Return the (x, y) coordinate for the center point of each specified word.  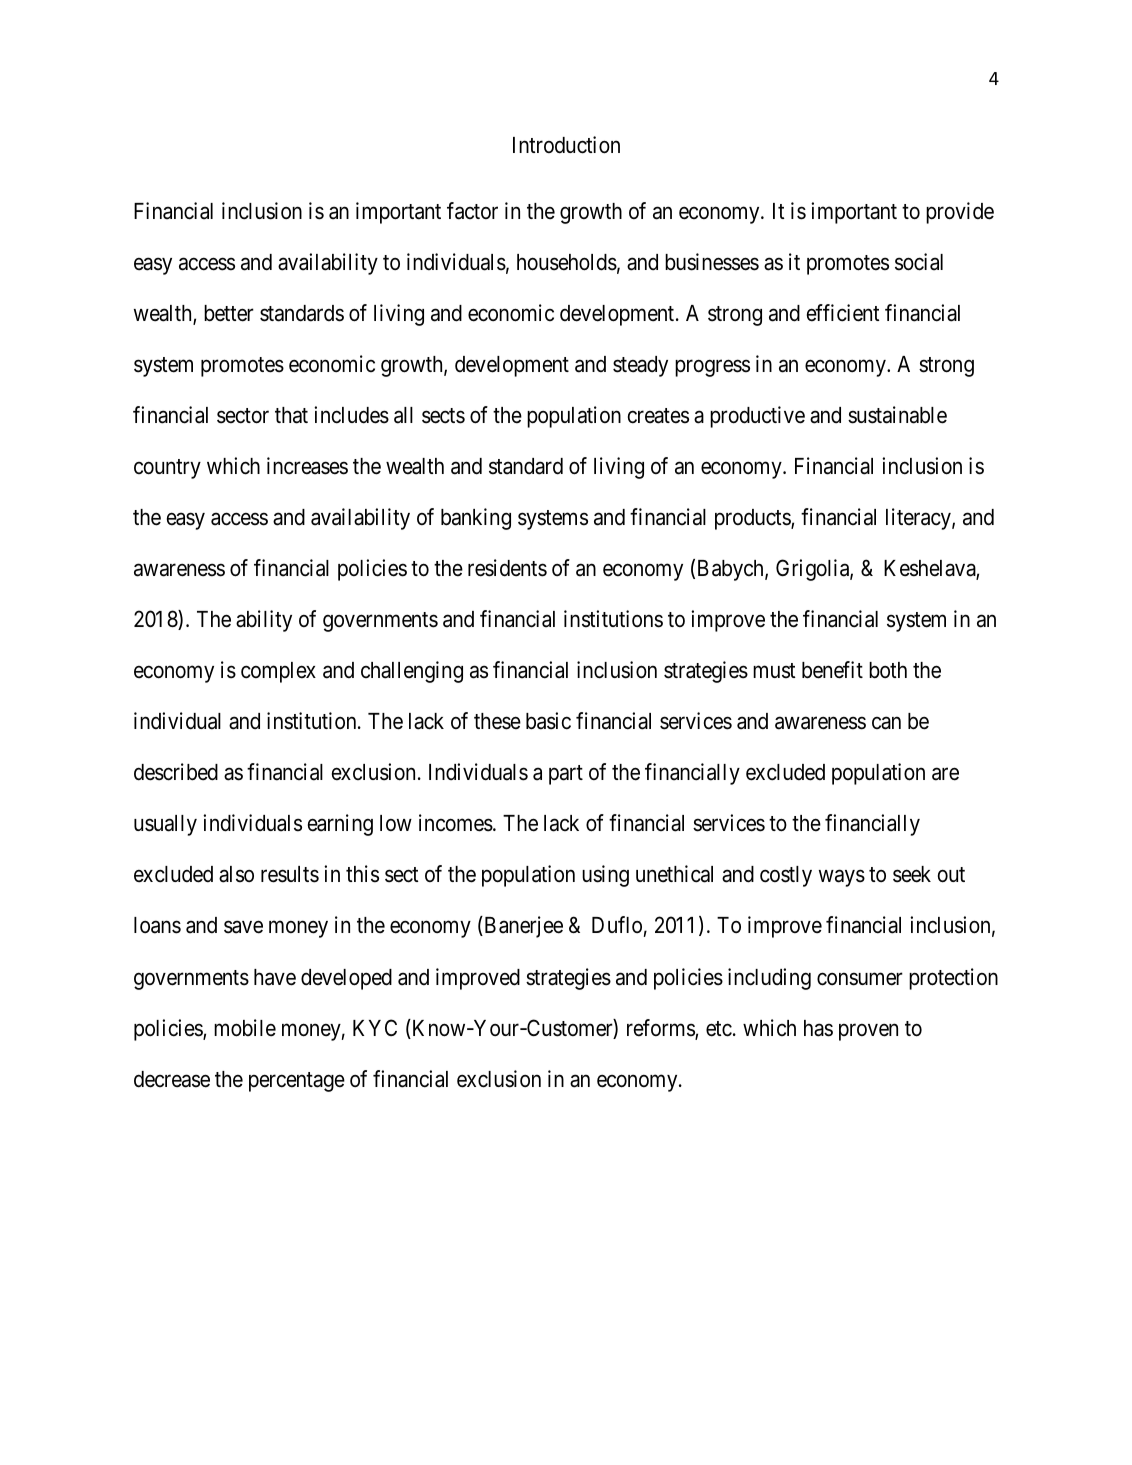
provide (960, 213)
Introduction (566, 145)
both (888, 670)
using (605, 876)
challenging (412, 672)
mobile (245, 1028)
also (236, 874)
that (291, 415)
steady (640, 366)
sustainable (897, 415)
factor (472, 211)
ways (842, 878)
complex (278, 672)
